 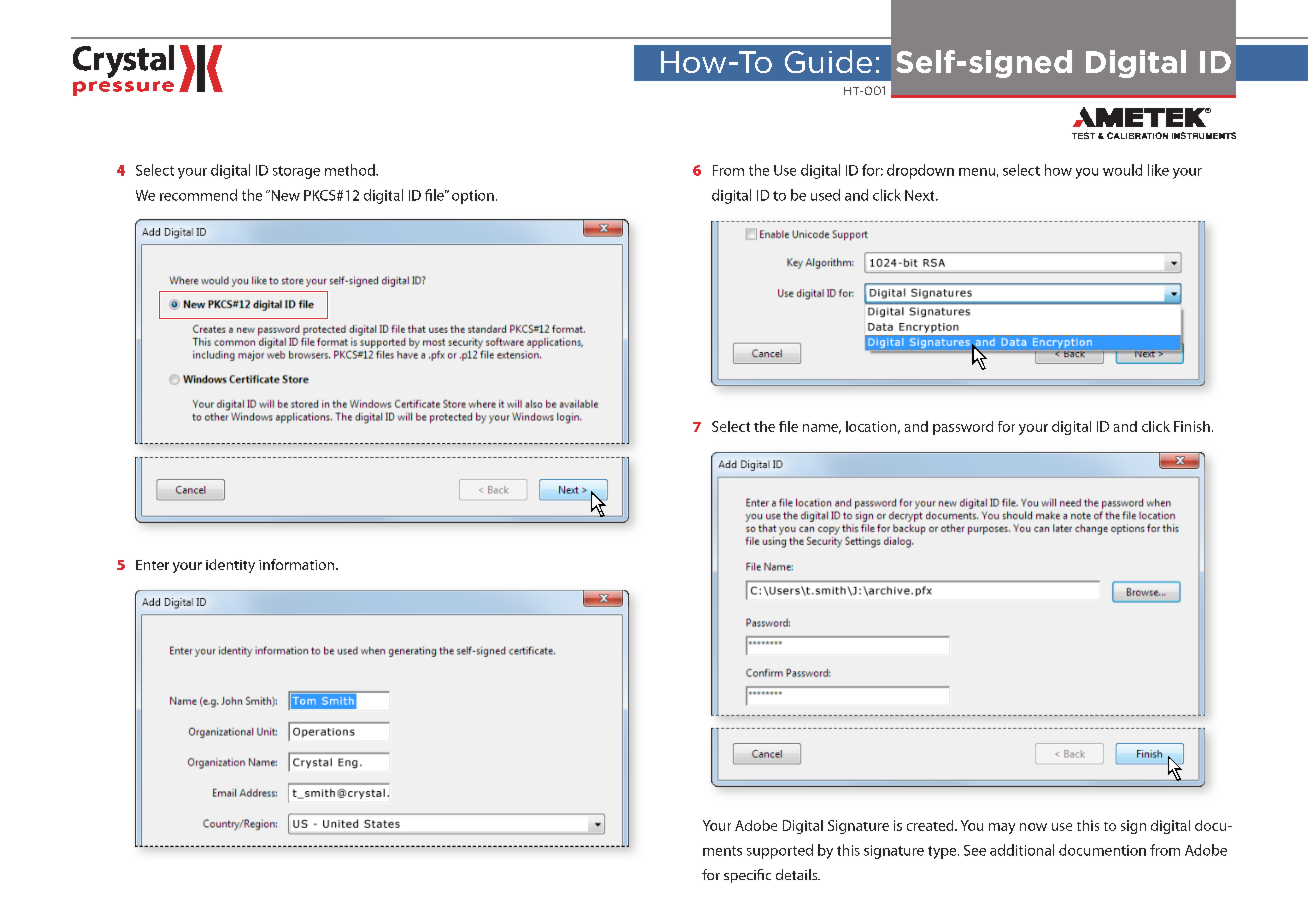 I want to click on now, so click(x=1033, y=827).
